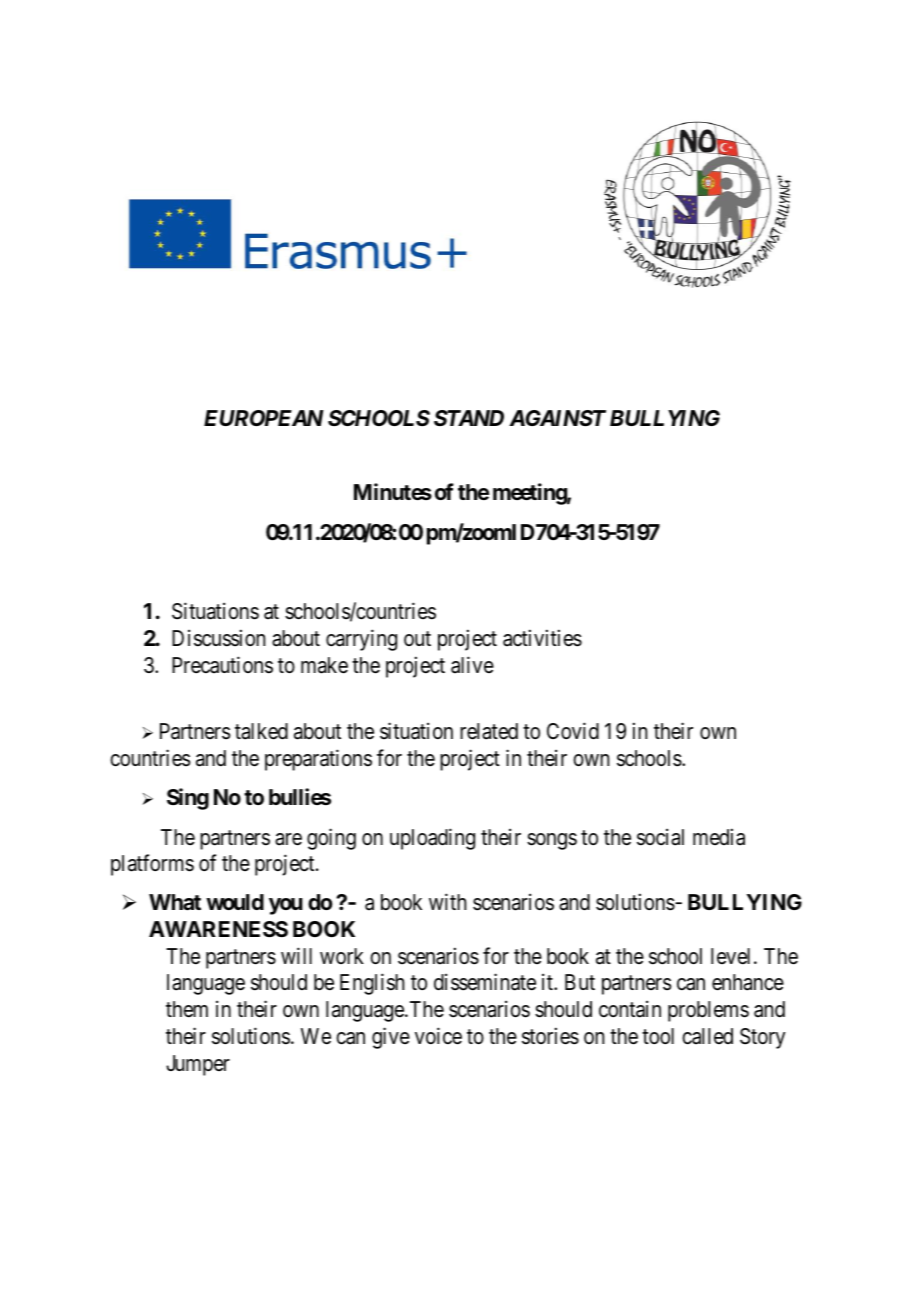 Image resolution: width=924 pixels, height=1308 pixels. I want to click on called, so click(707, 1036).
